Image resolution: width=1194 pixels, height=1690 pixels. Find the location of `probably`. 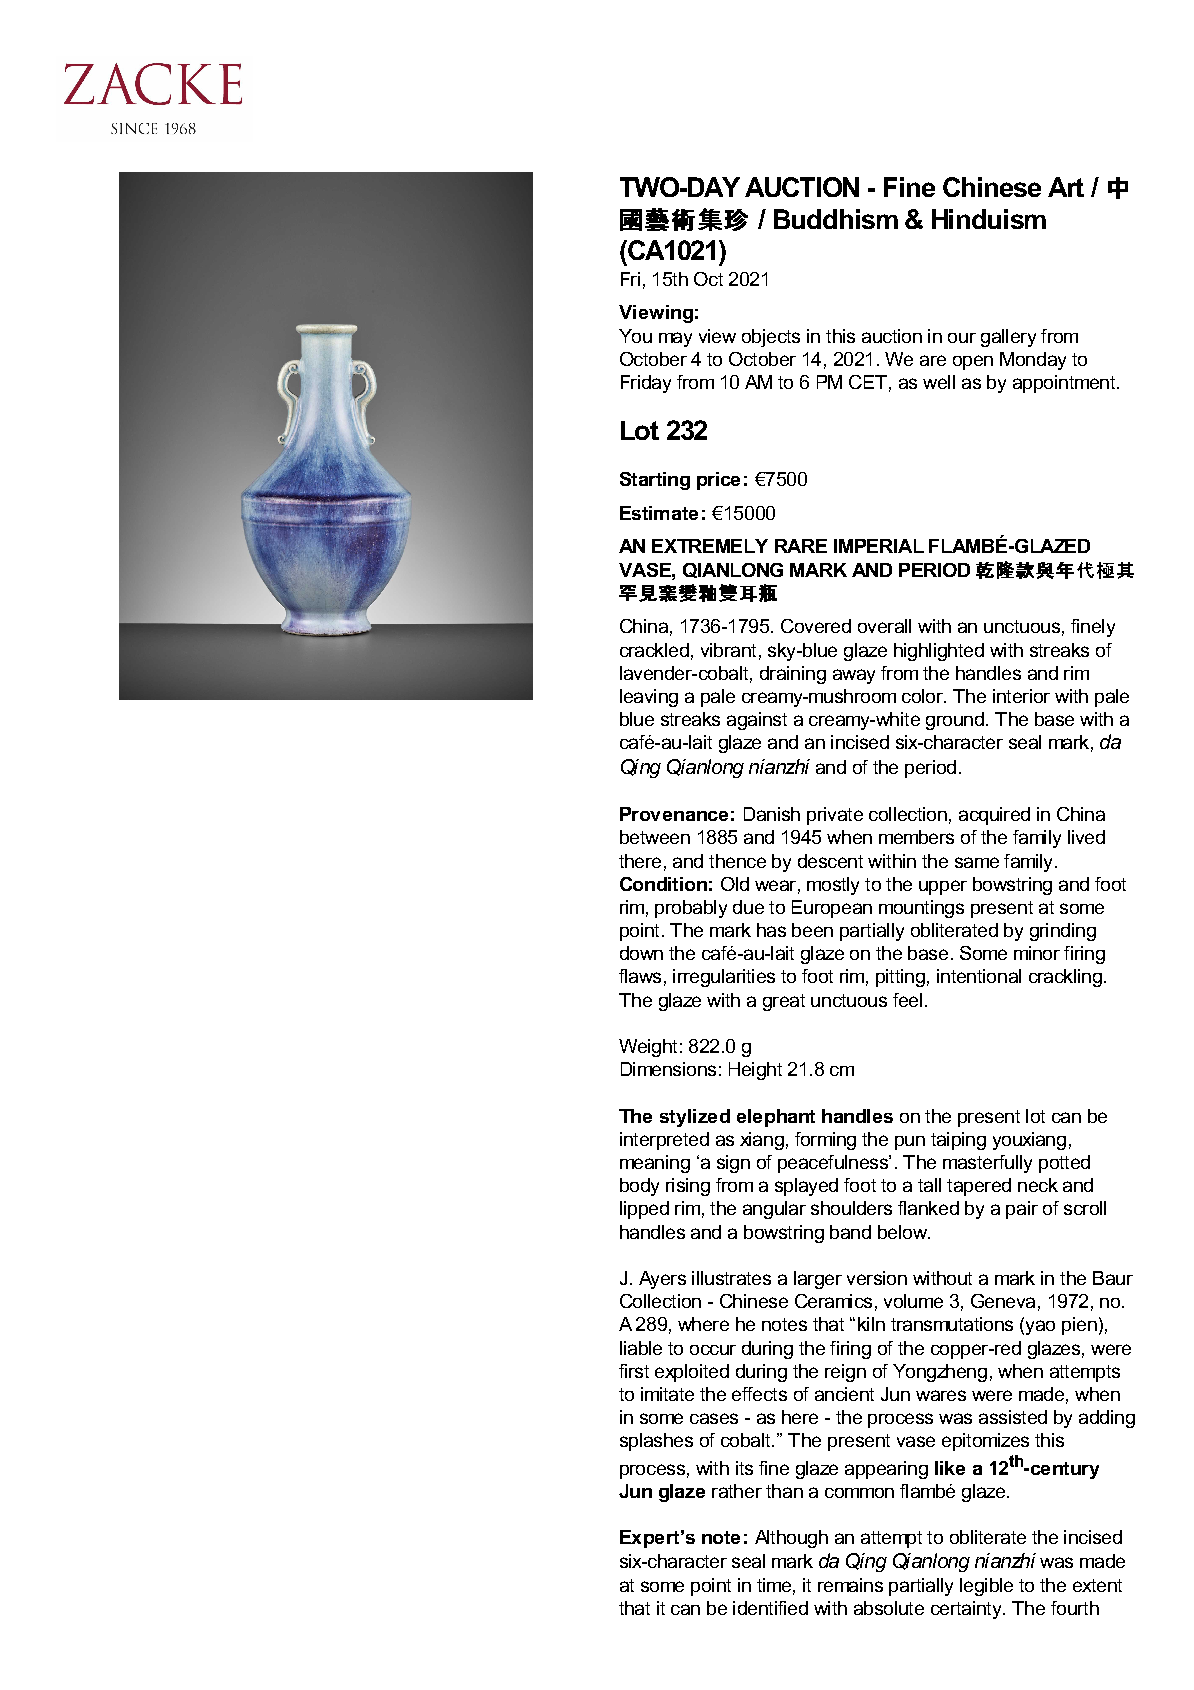

probably is located at coordinates (691, 909).
